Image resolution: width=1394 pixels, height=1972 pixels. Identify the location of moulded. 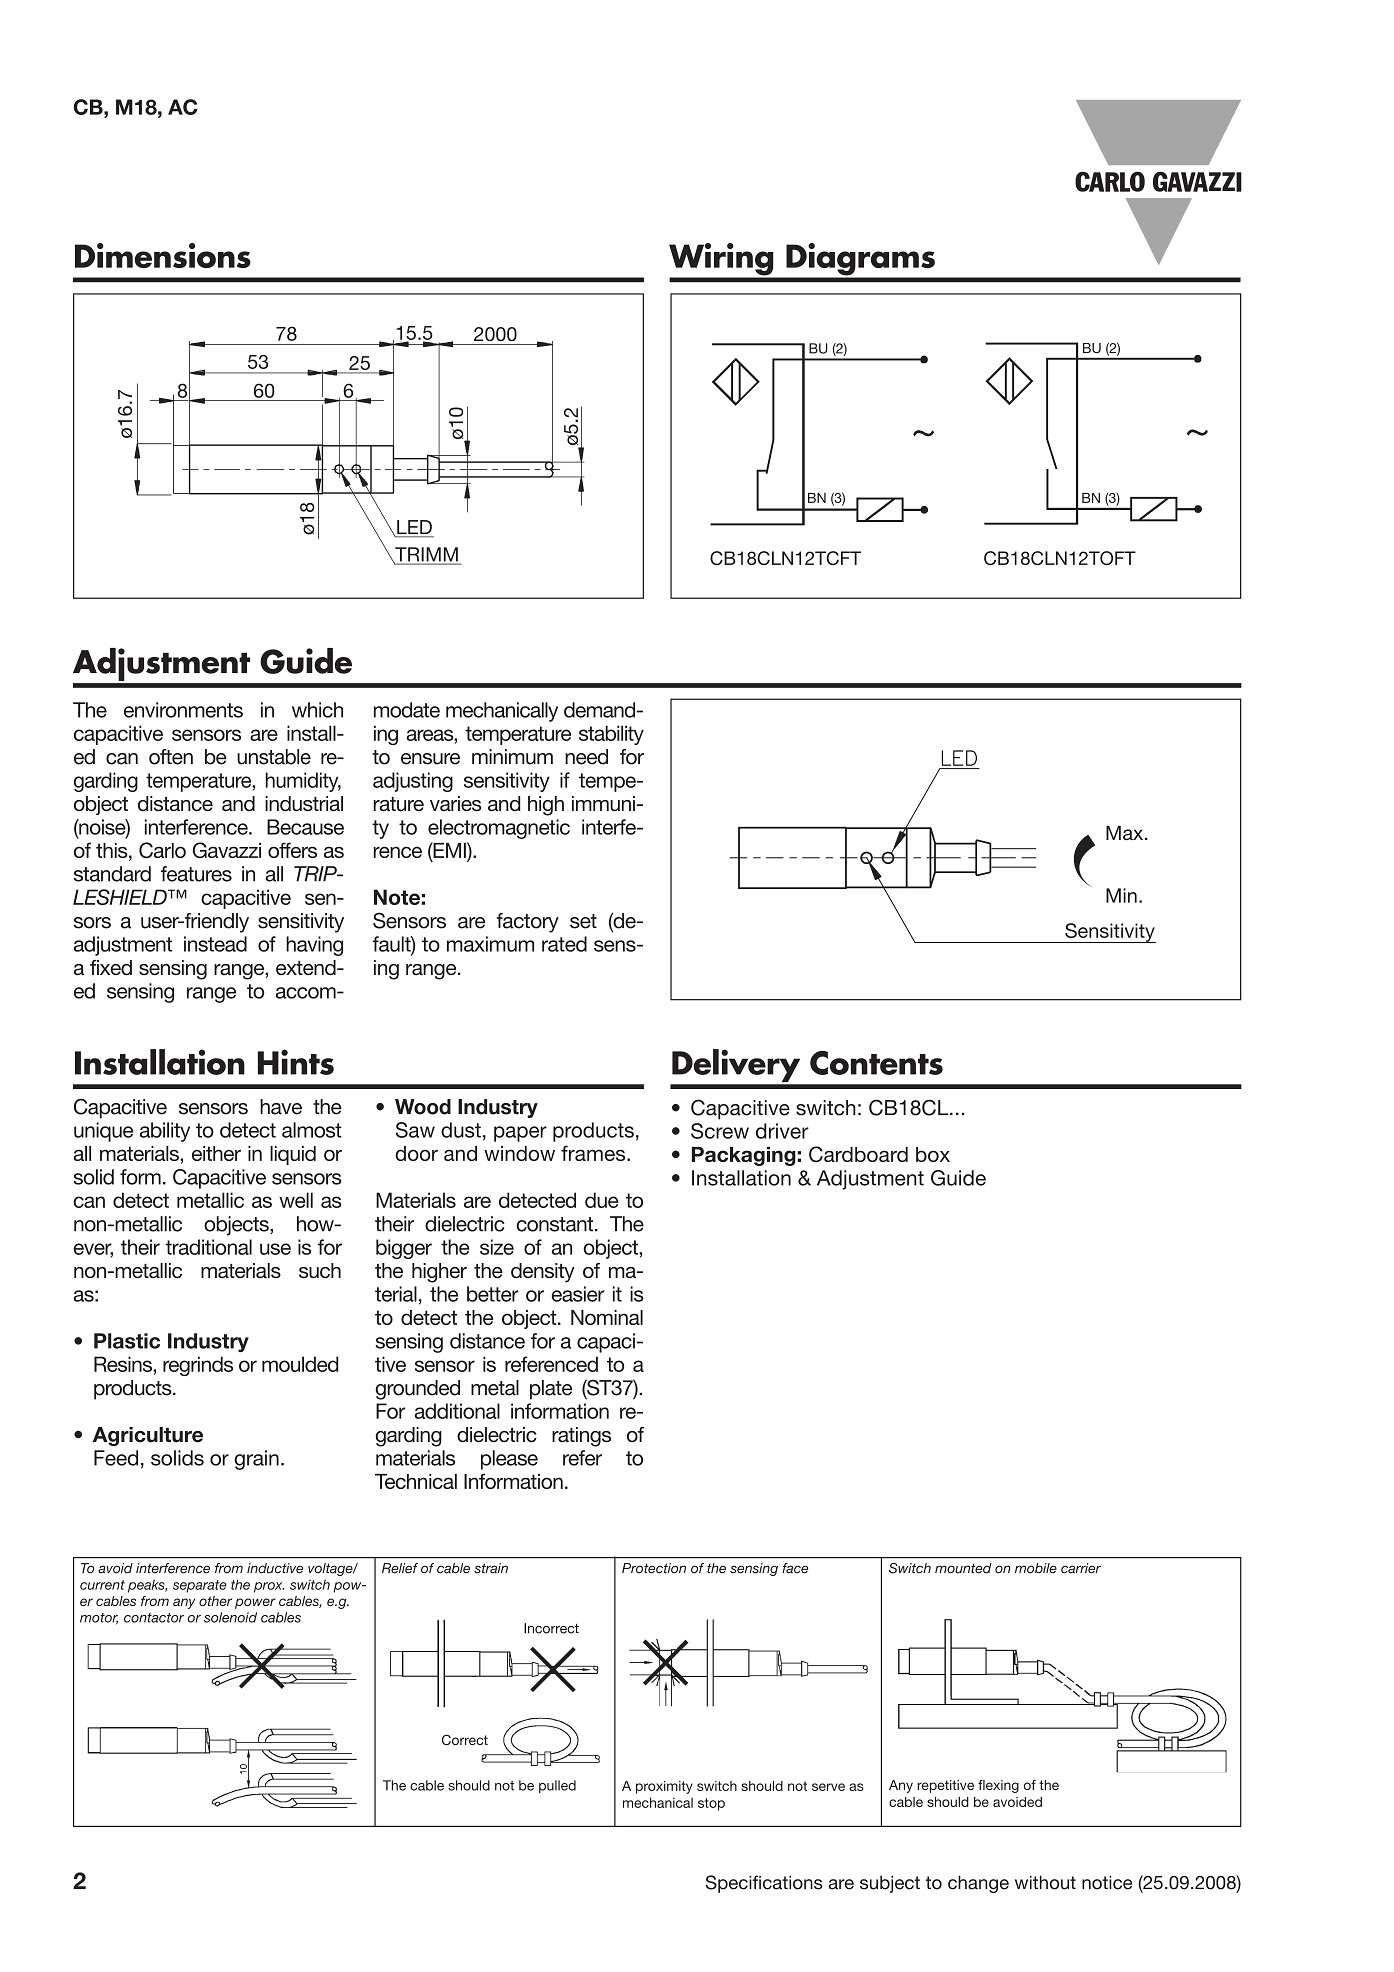
(300, 1364).
